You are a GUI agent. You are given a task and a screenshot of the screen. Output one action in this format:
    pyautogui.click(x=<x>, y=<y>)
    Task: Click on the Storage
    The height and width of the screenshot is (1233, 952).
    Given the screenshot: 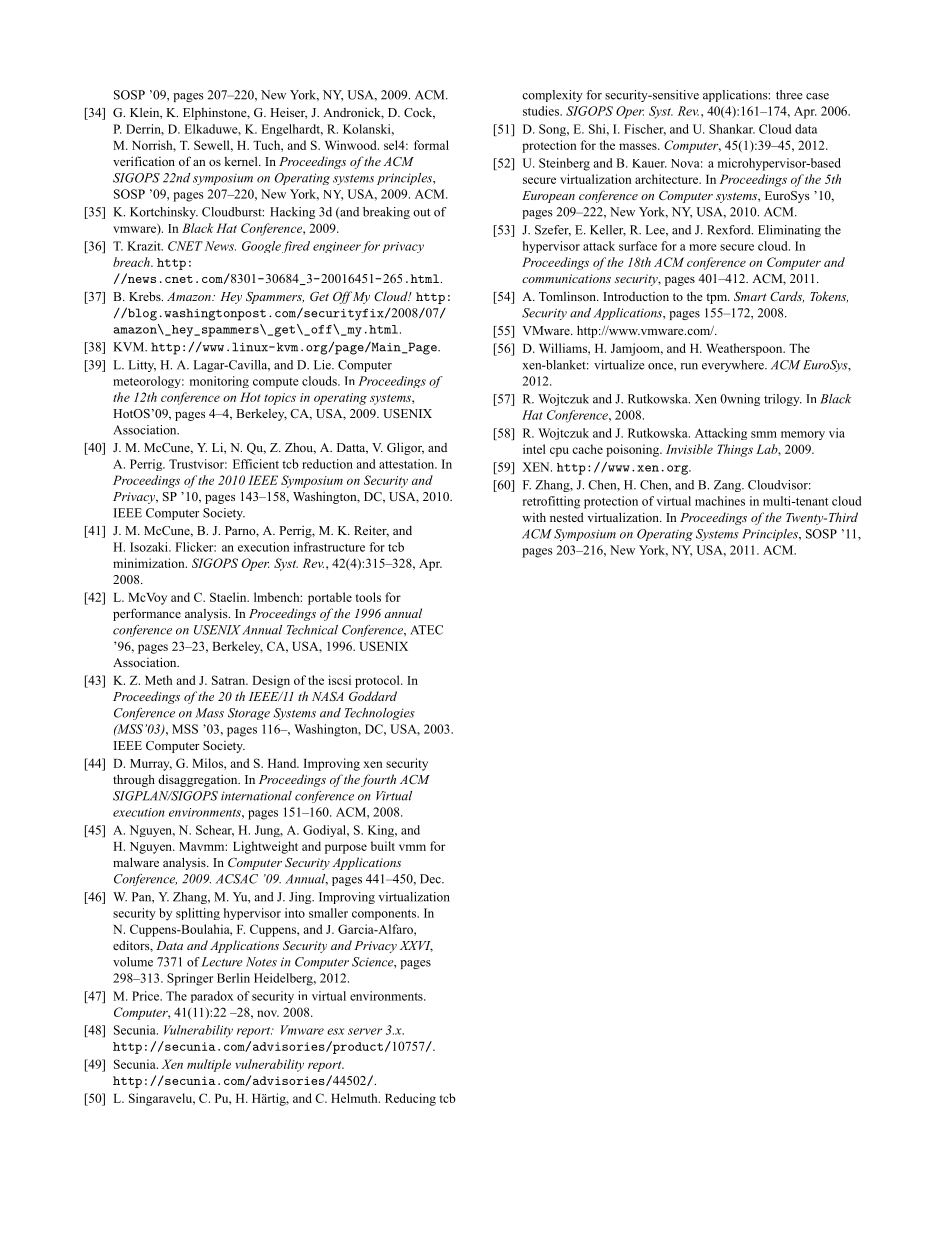 What is the action you would take?
    pyautogui.click(x=249, y=714)
